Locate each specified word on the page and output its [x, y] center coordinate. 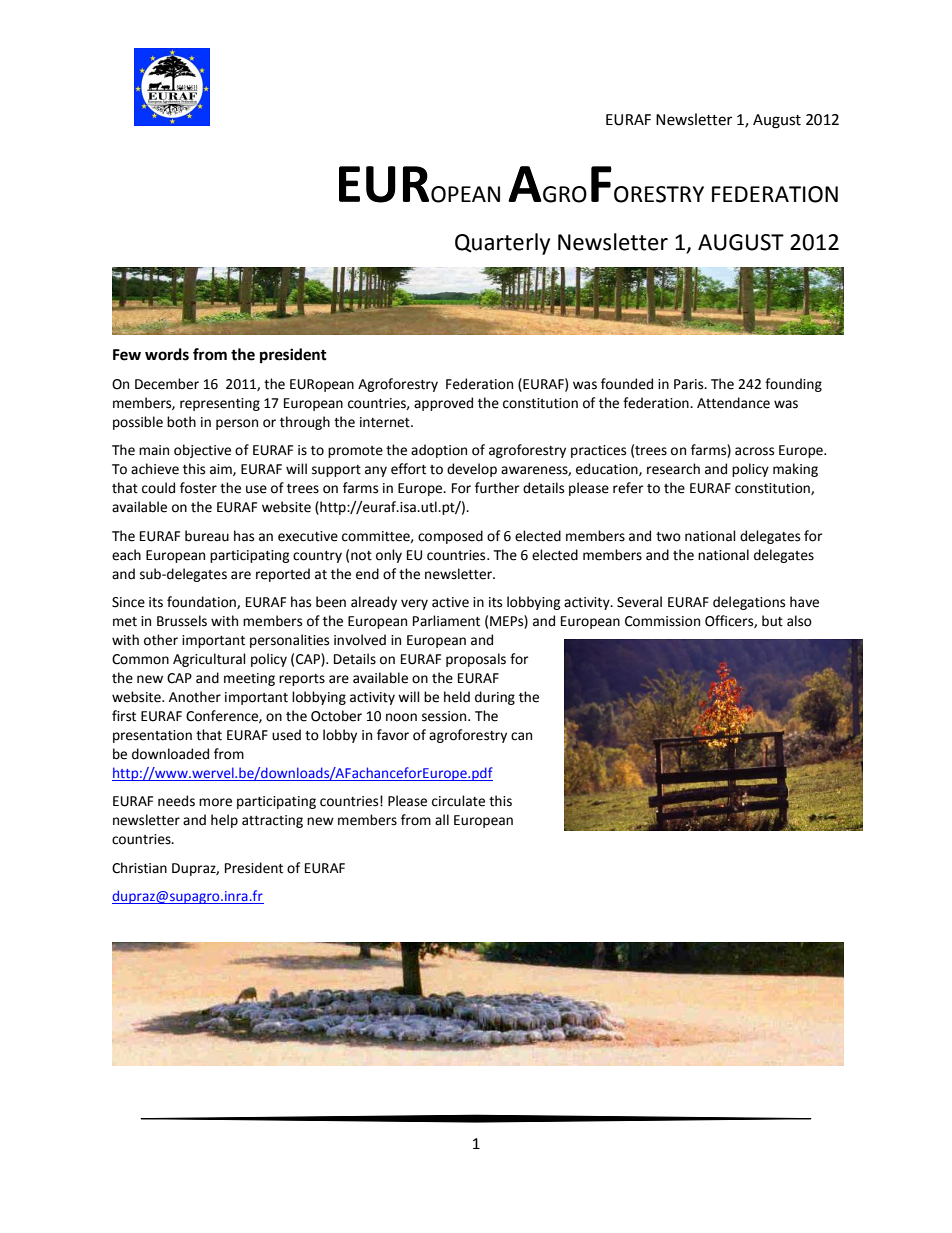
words [167, 354]
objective [202, 451]
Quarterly [502, 244]
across [754, 451]
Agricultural [209, 660]
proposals [476, 660]
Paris [690, 384]
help [224, 821]
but [772, 621]
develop [472, 470]
